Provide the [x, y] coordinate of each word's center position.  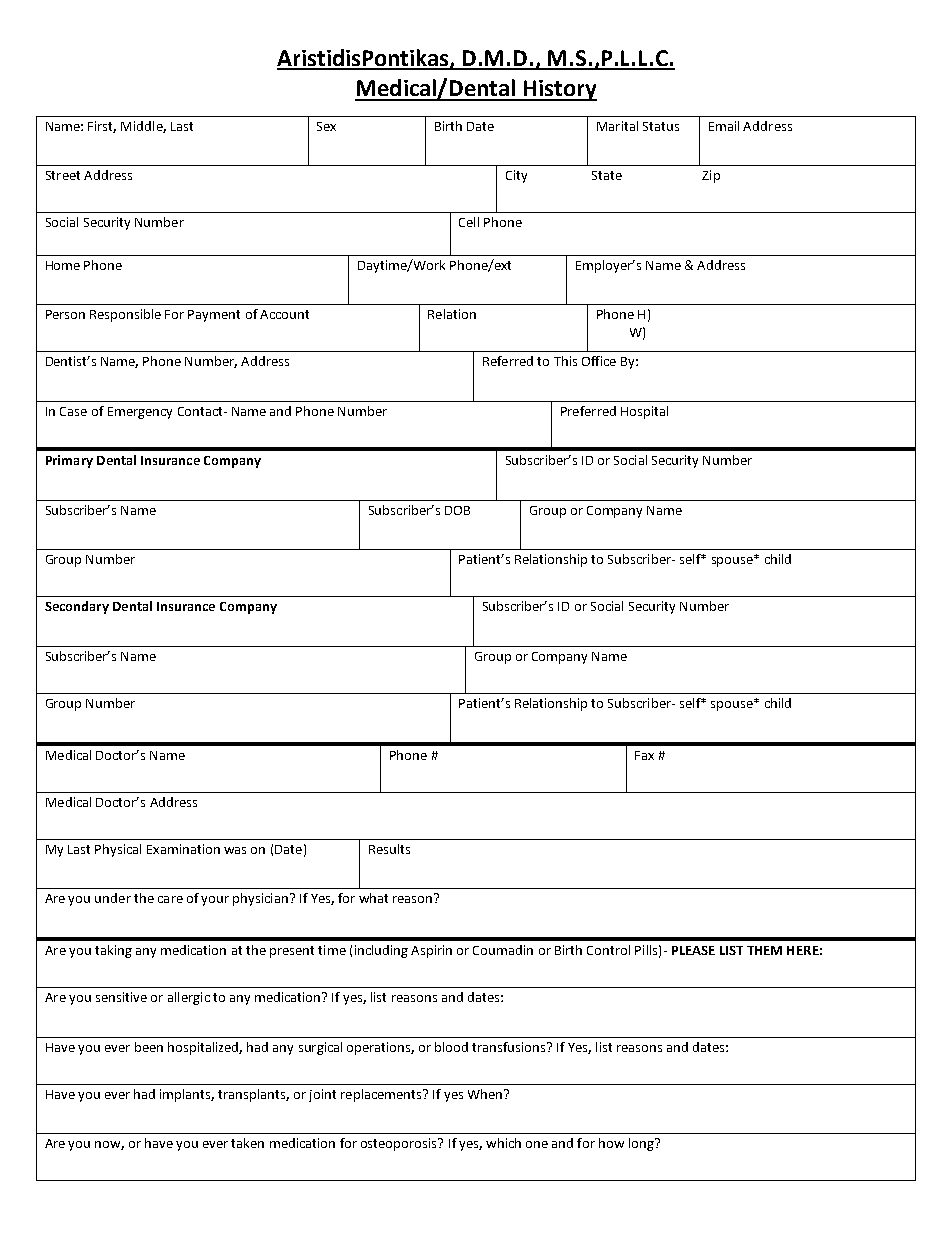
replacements [382, 1095]
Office [599, 361]
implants [187, 1095]
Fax [644, 755]
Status [661, 126]
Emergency [140, 413]
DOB [457, 510]
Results [389, 849]
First [102, 127]
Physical [118, 850]
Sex [326, 126]
